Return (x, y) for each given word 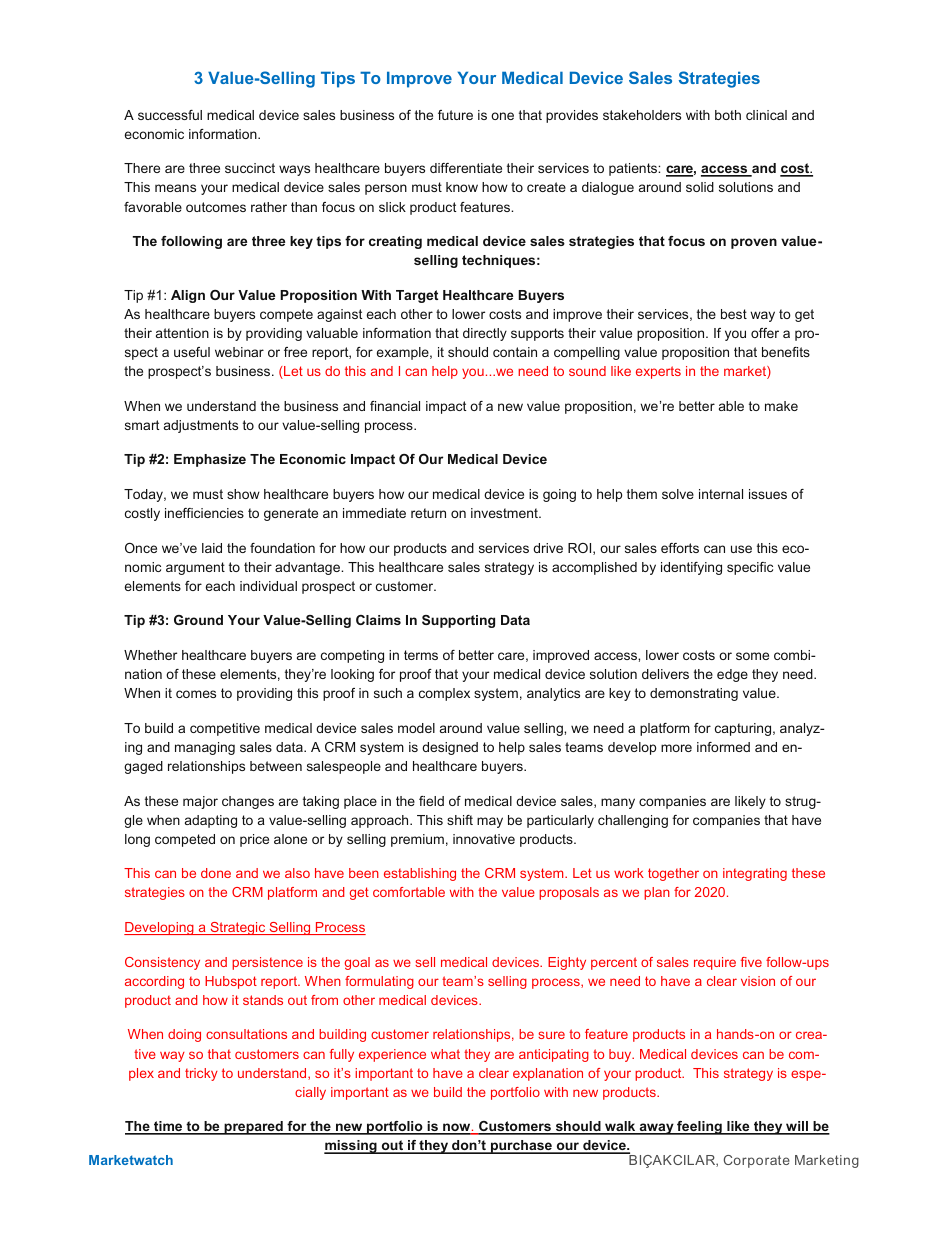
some (752, 656)
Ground (198, 620)
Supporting (458, 621)
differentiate (466, 168)
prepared (253, 1128)
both (728, 115)
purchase (521, 1147)
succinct (250, 168)
